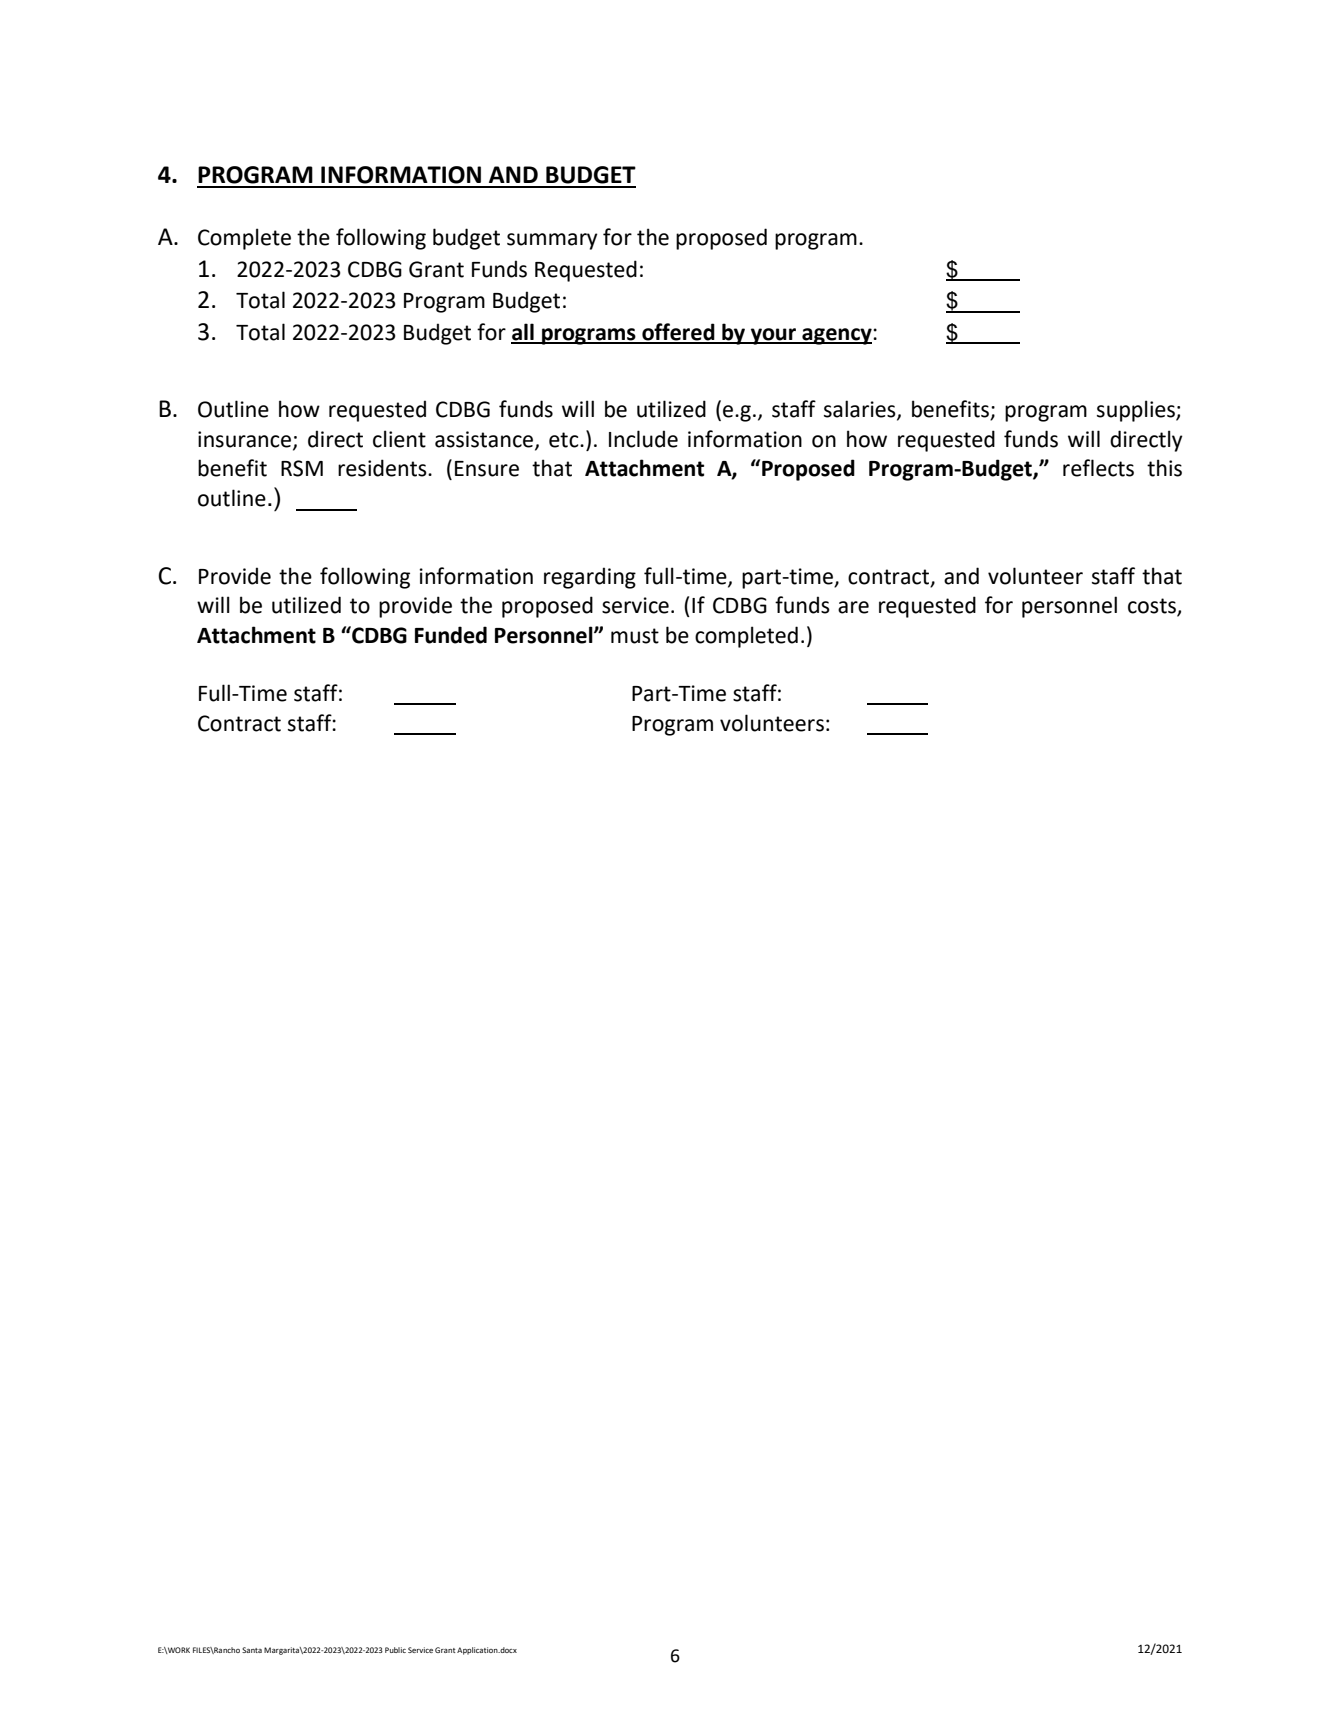 The width and height of the screenshot is (1340, 1735). What do you see at coordinates (1098, 468) in the screenshot?
I see `reflects` at bounding box center [1098, 468].
